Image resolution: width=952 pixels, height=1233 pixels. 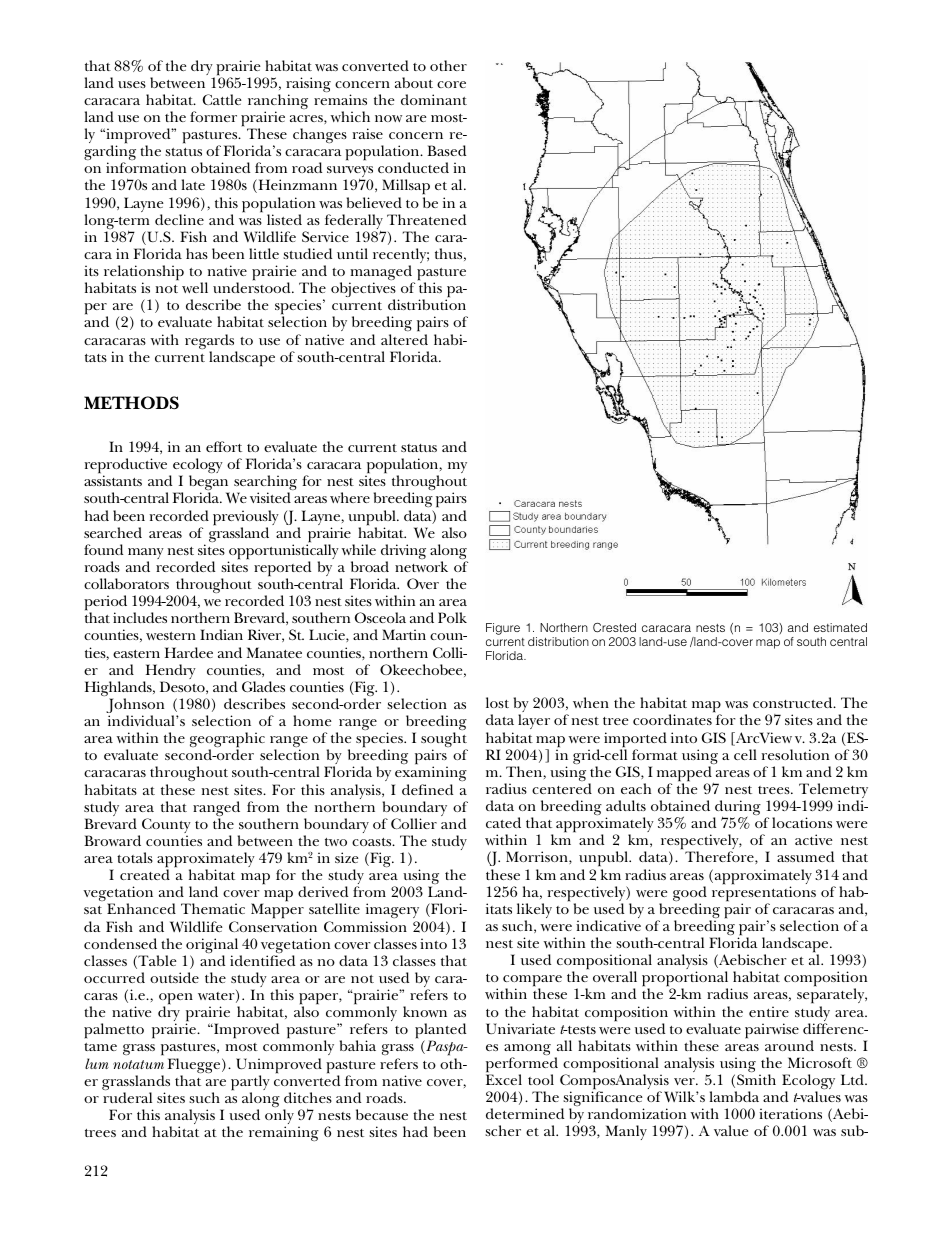 I want to click on effort, so click(x=224, y=446).
